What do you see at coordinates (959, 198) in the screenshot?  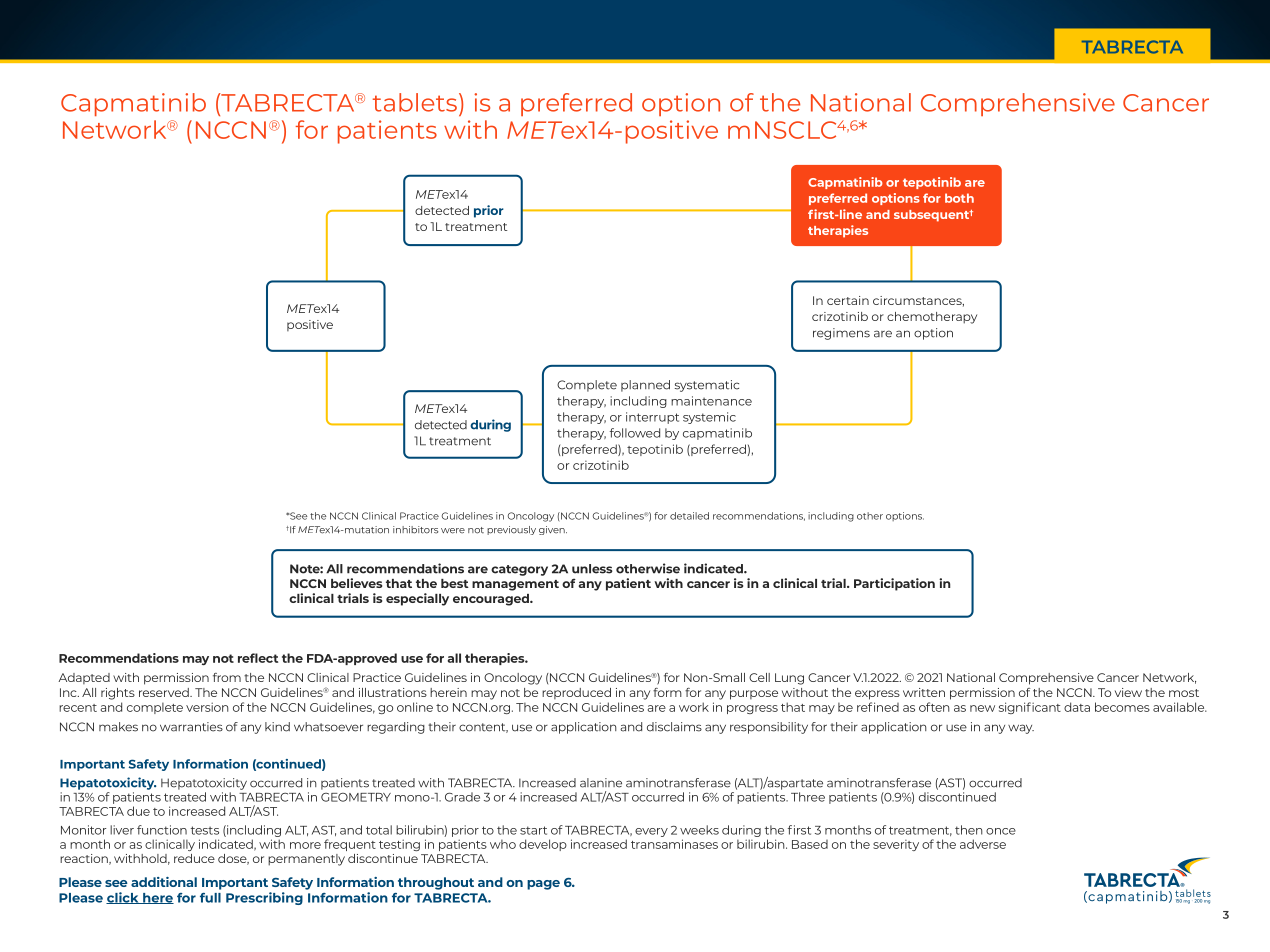 I see `both` at bounding box center [959, 198].
